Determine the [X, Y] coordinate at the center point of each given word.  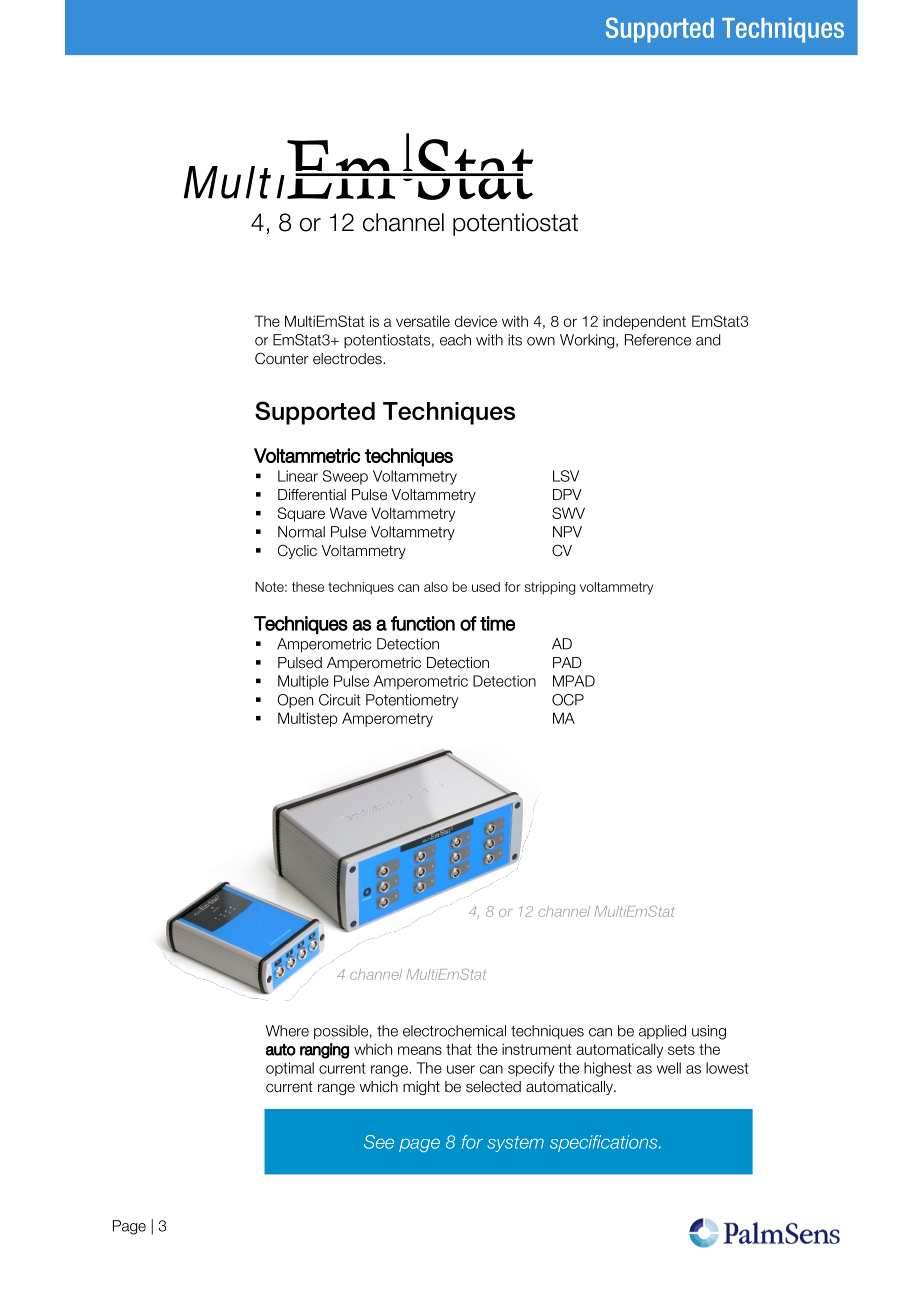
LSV [566, 476]
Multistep [308, 719]
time [497, 623]
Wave [348, 513]
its [515, 340]
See [379, 1142]
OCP [568, 700]
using [709, 1032]
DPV [567, 494]
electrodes [348, 359]
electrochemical [454, 1031]
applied [662, 1032]
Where [287, 1031]
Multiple [303, 682]
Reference [658, 340]
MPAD [574, 681]
